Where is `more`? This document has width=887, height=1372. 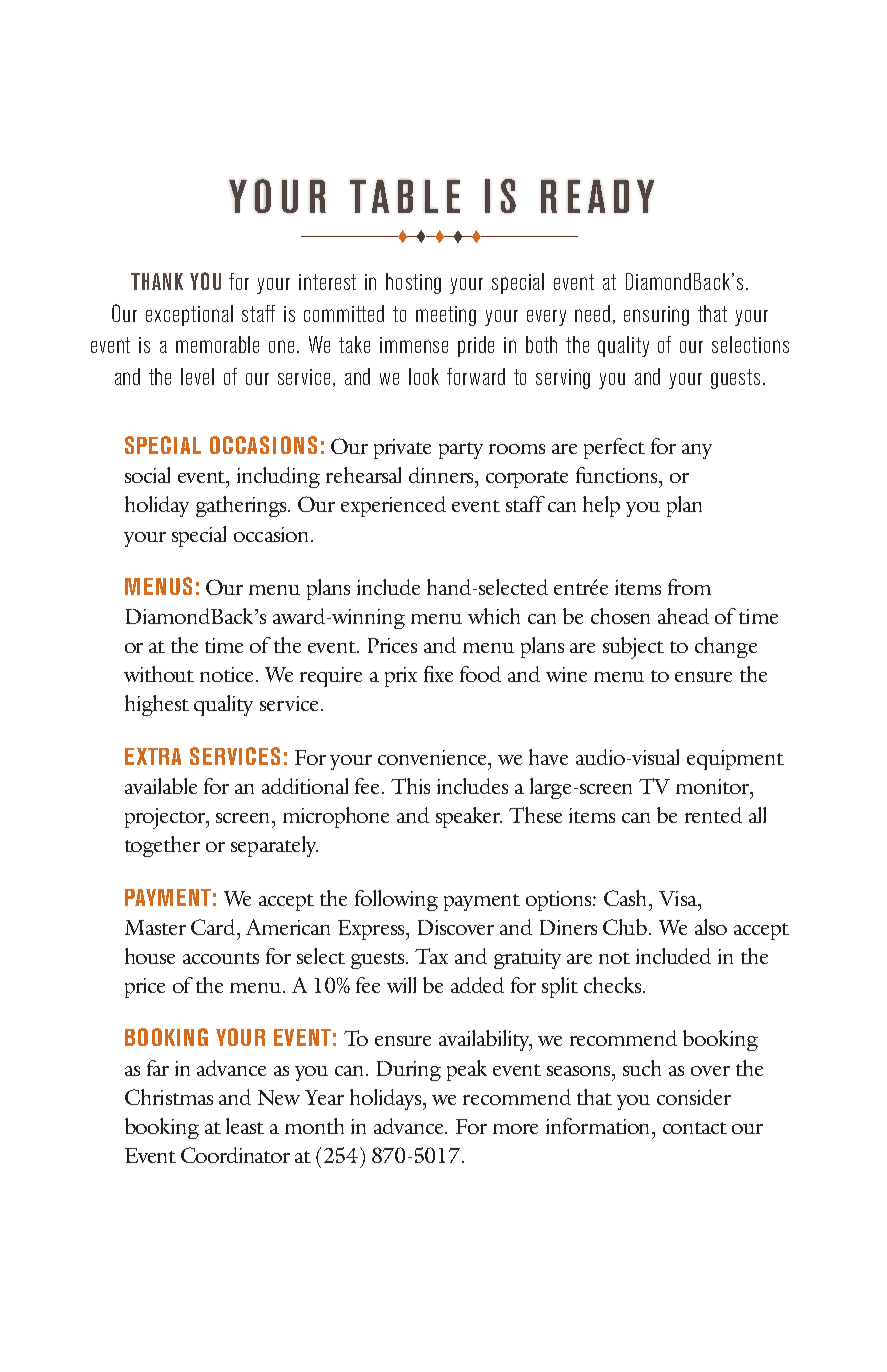
more is located at coordinates (515, 1129).
